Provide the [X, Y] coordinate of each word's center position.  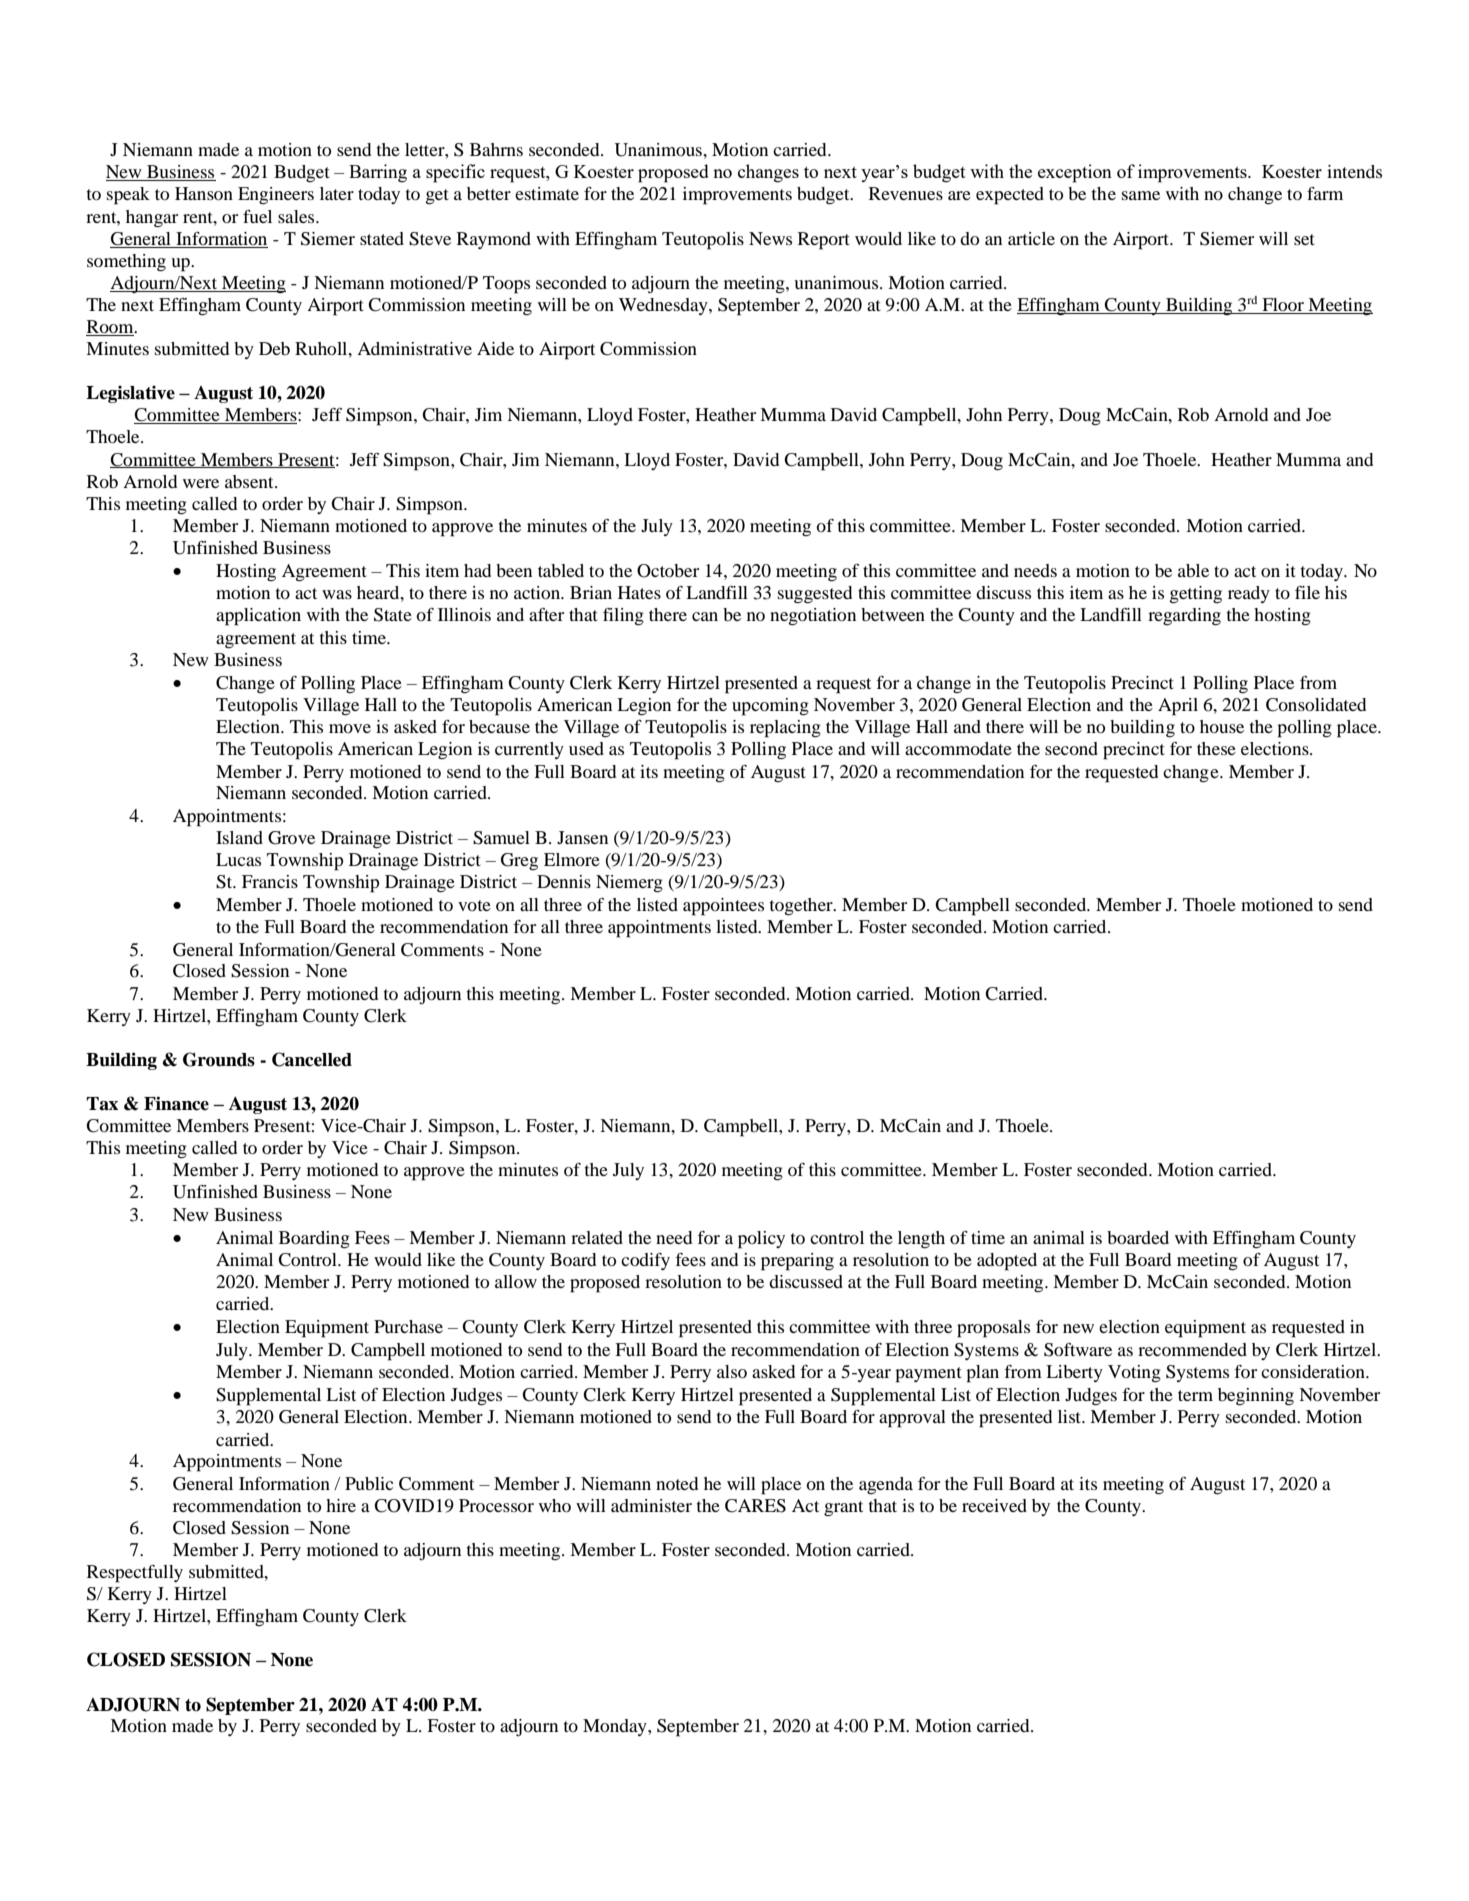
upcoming [770, 707]
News [770, 238]
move [350, 728]
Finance [176, 1103]
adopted [1007, 1262]
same [1141, 195]
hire [341, 1505]
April [1178, 707]
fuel [257, 216]
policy [761, 1240]
